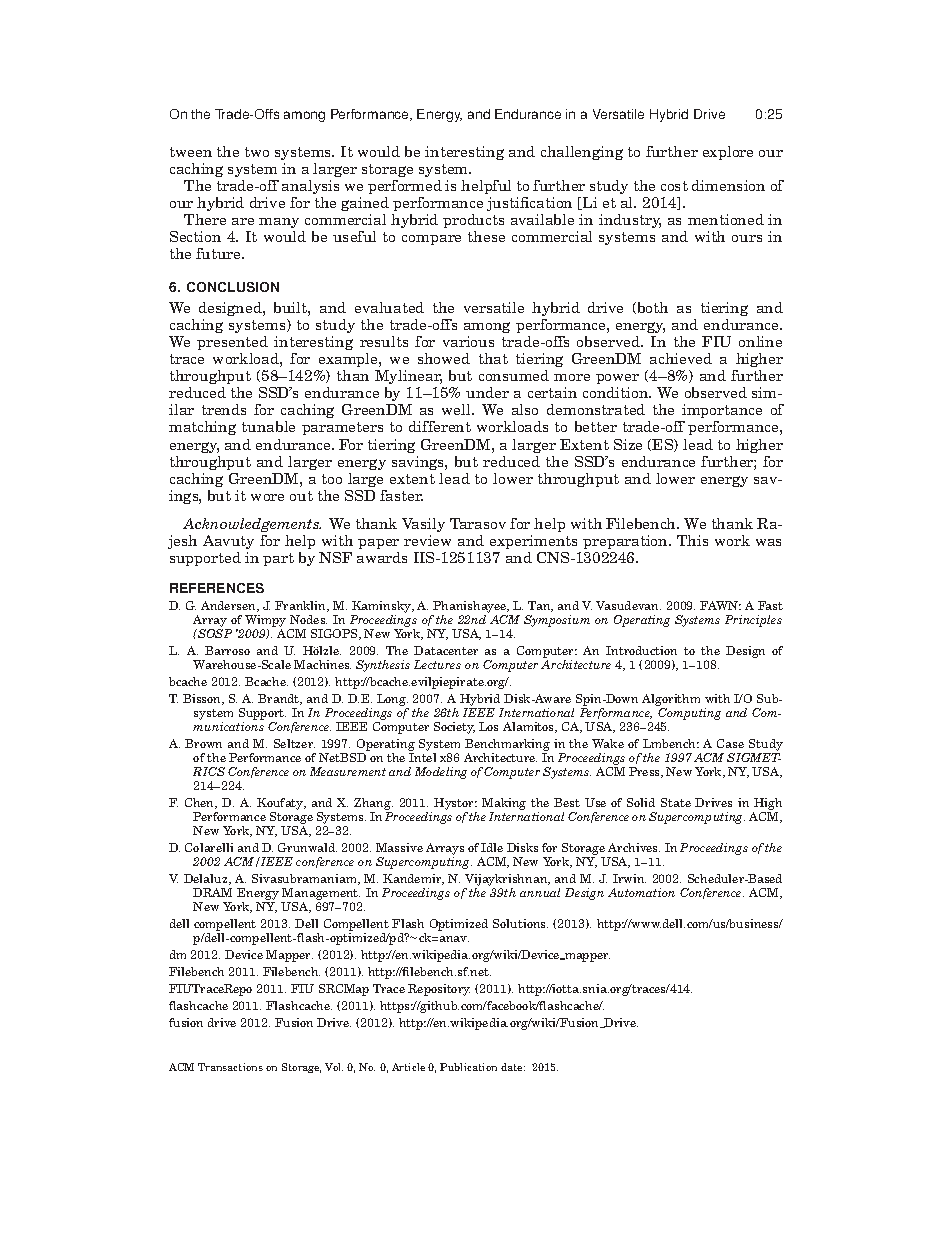 This screenshot has width=952, height=1233. I want to click on FAWN, so click(720, 605).
